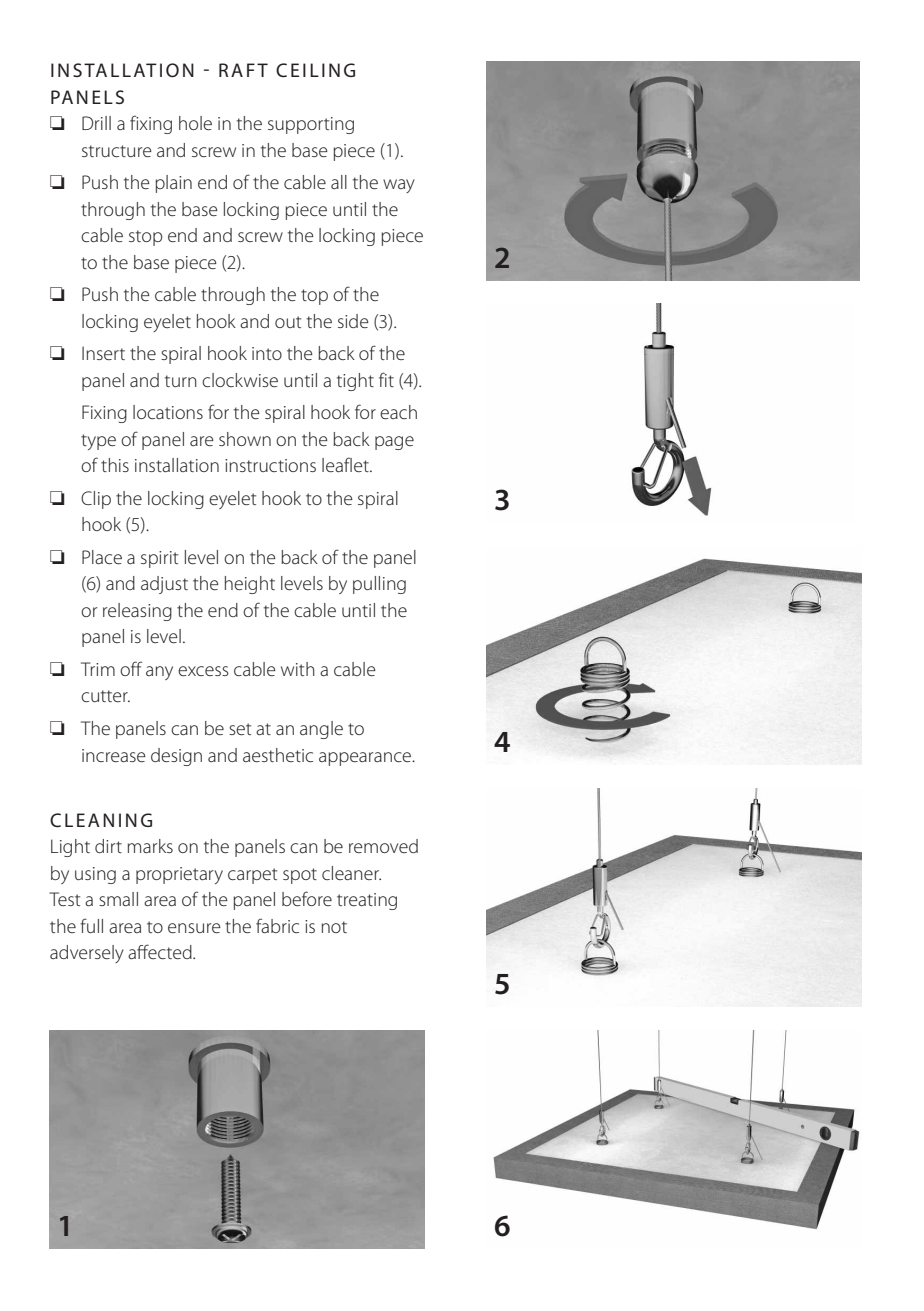  Describe the element at coordinates (91, 925) in the screenshot. I see `full` at that location.
